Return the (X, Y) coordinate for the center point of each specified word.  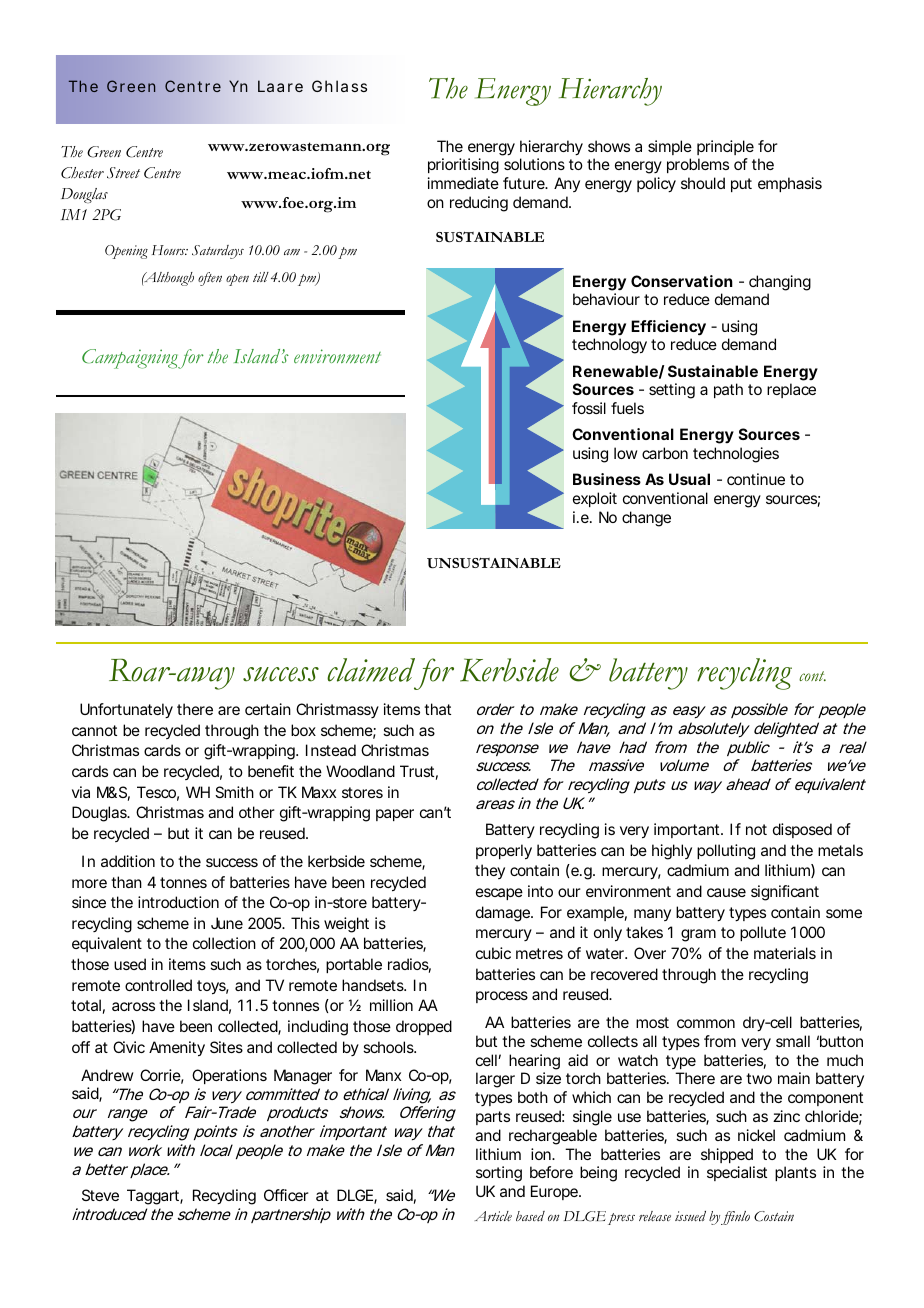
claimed (371, 670)
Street (123, 173)
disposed (802, 830)
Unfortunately (126, 711)
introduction (178, 902)
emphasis (790, 184)
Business (607, 479)
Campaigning (130, 359)
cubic (493, 953)
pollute (763, 933)
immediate (463, 183)
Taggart (155, 1197)
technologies (736, 455)
